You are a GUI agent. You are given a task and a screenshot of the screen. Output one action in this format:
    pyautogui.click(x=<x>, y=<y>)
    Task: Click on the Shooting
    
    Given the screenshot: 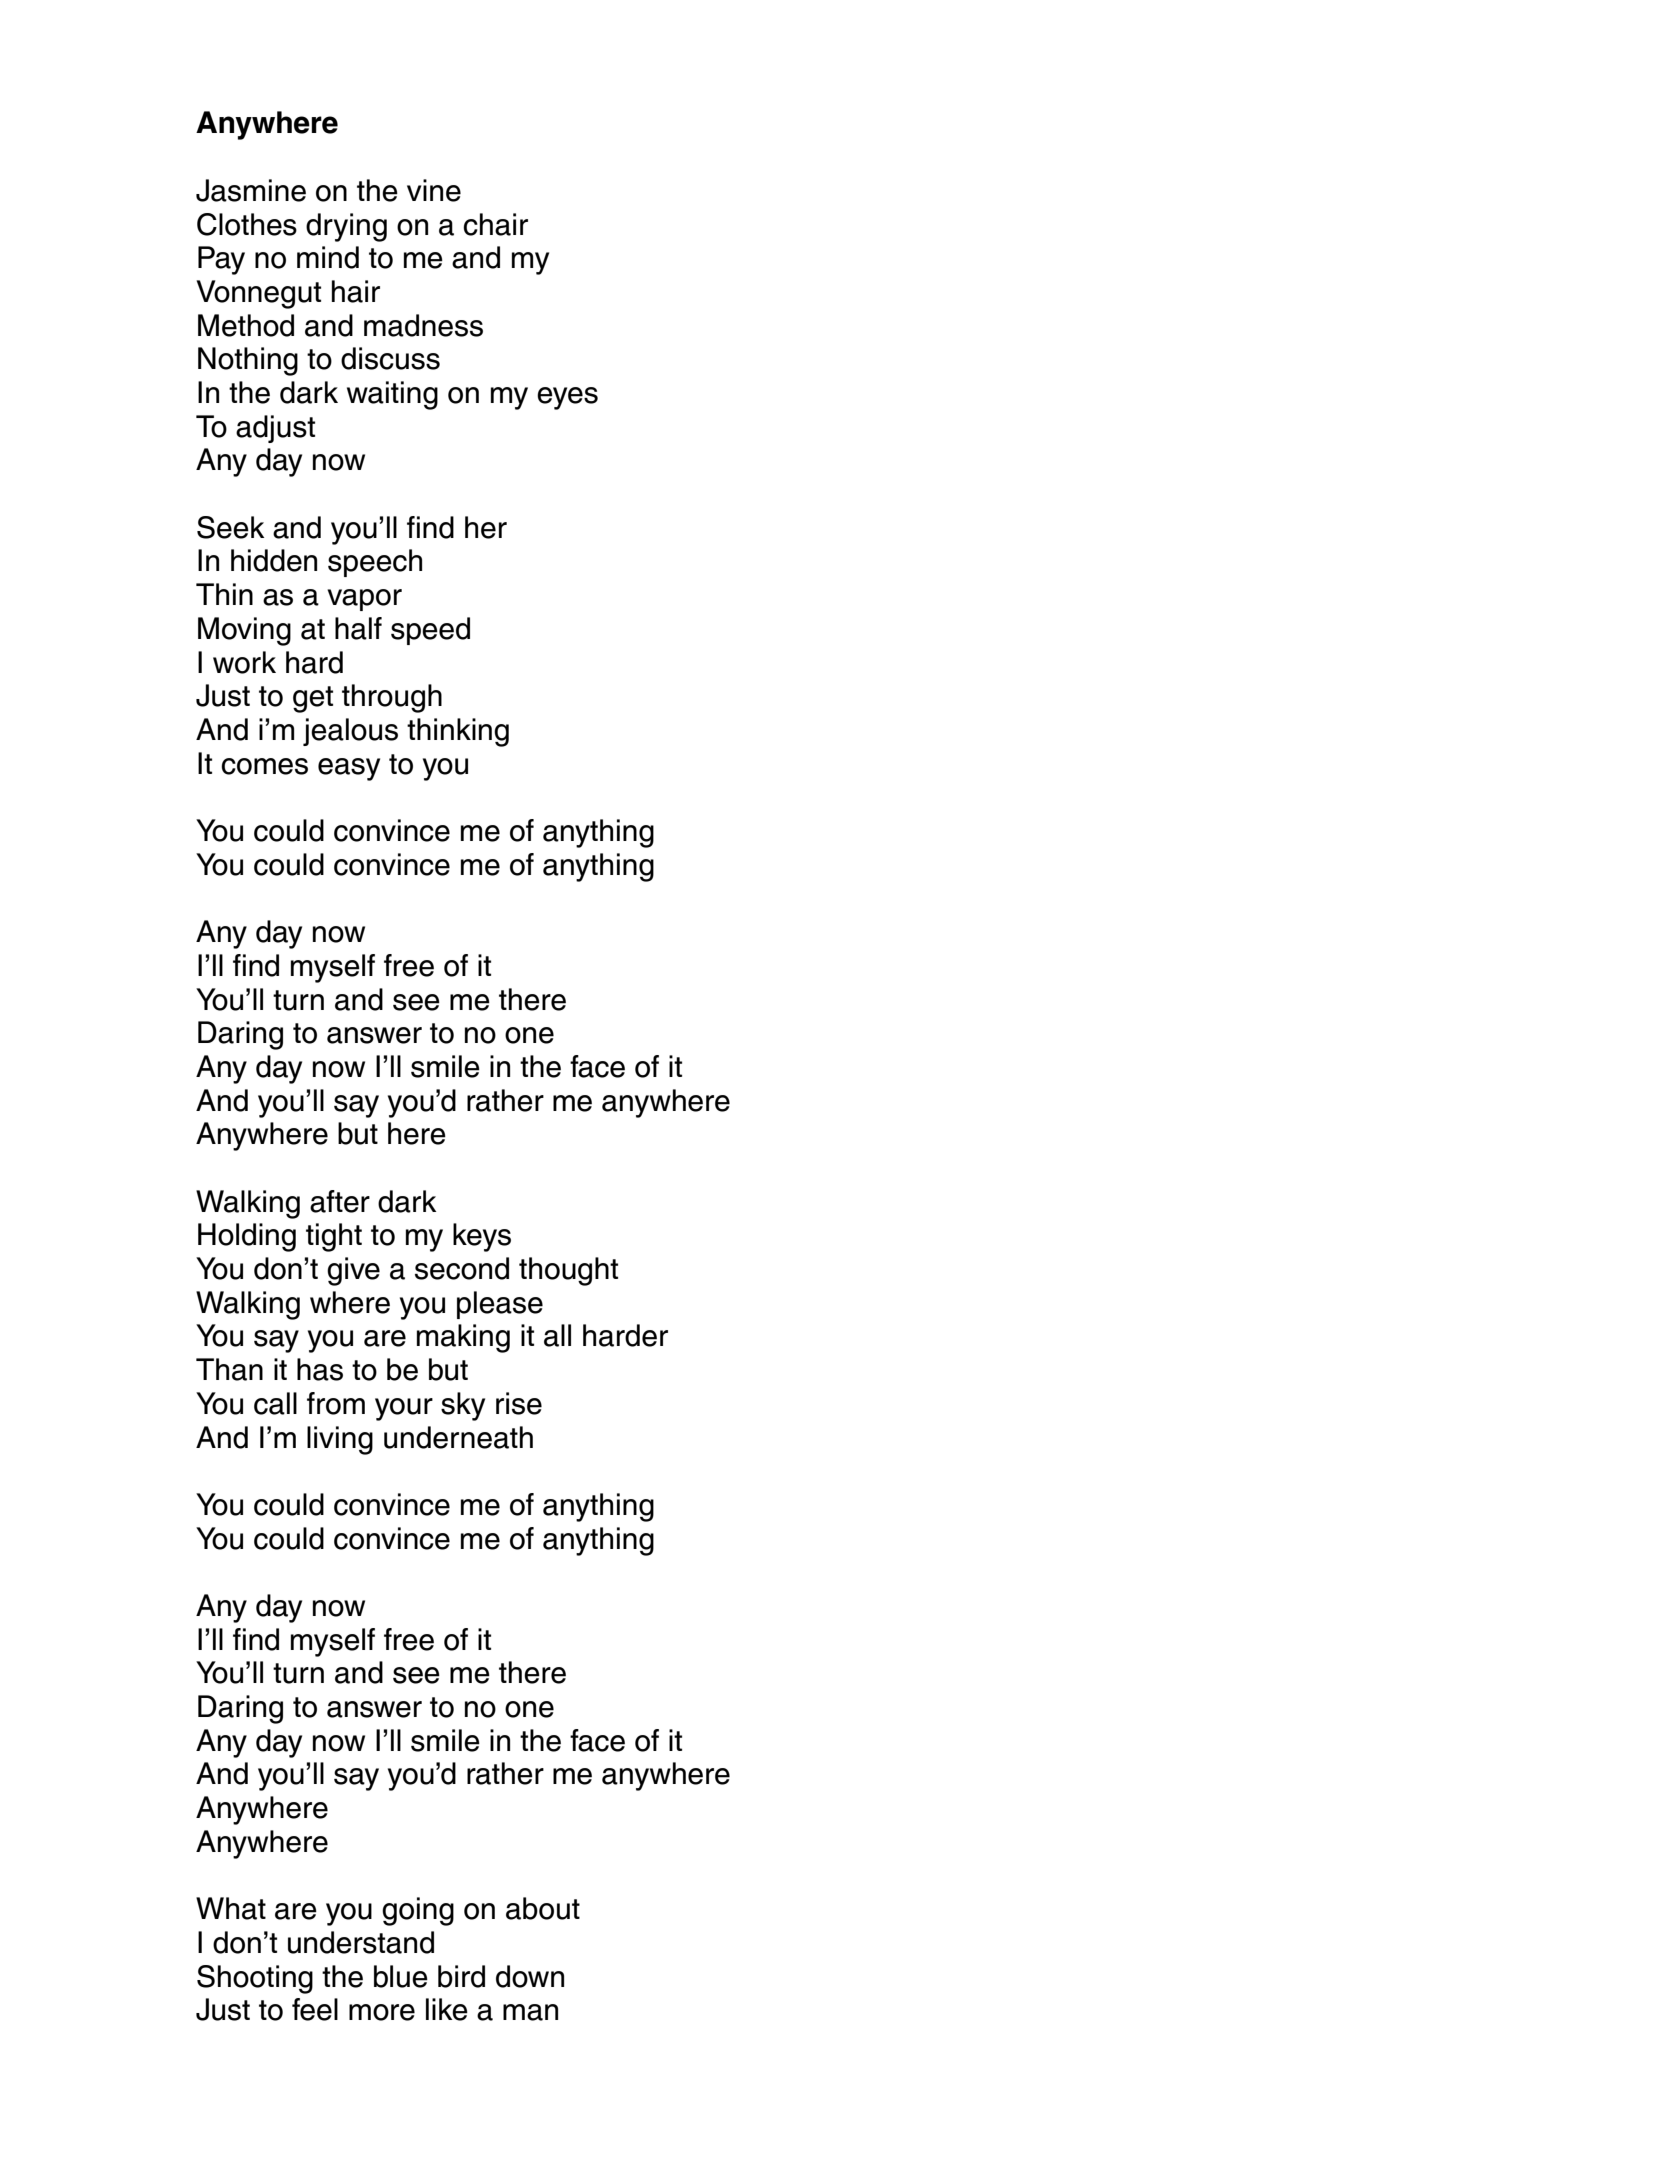 What is the action you would take?
    pyautogui.click(x=255, y=1979)
